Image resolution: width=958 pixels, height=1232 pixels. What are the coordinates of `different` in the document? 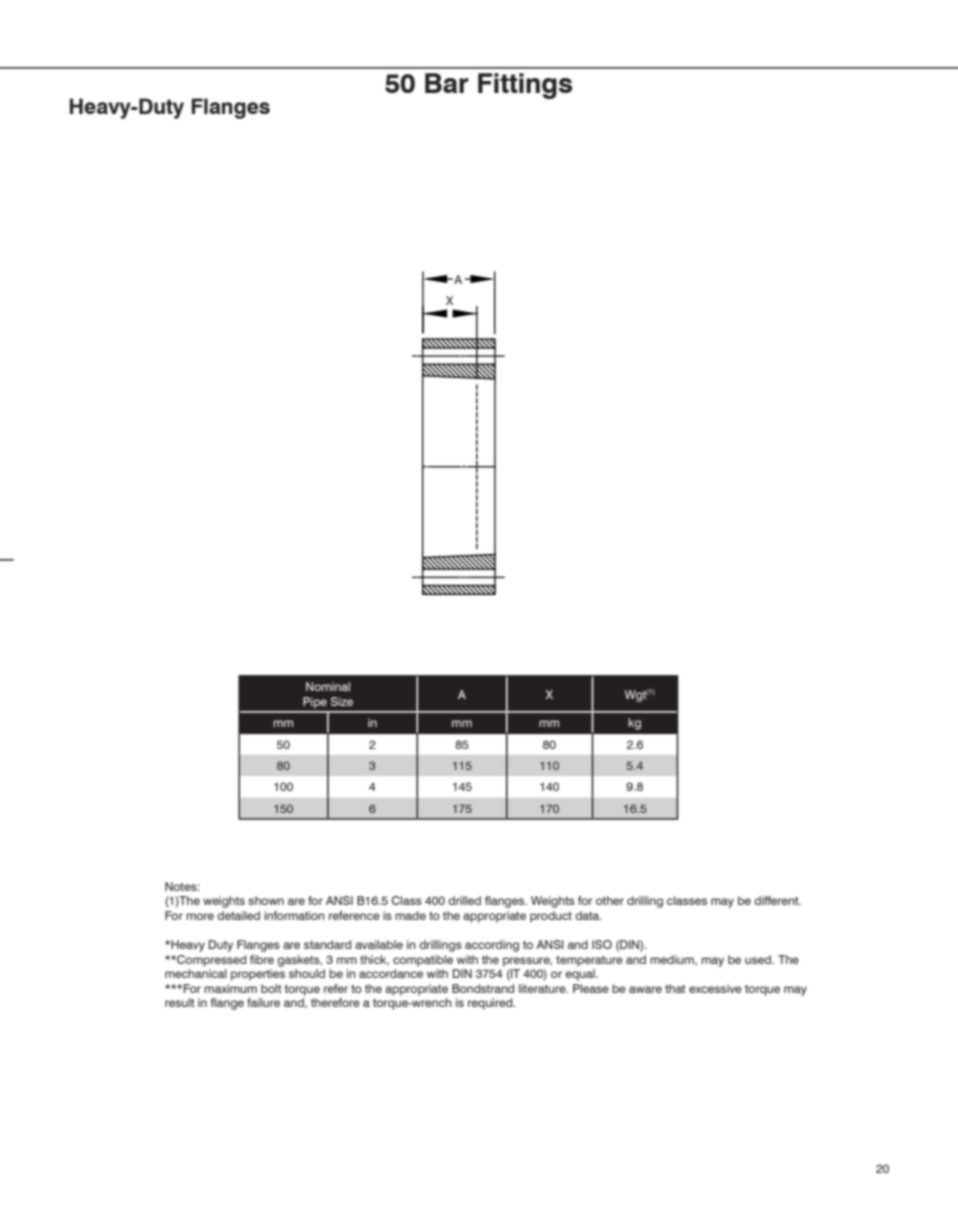 It's located at (777, 900).
